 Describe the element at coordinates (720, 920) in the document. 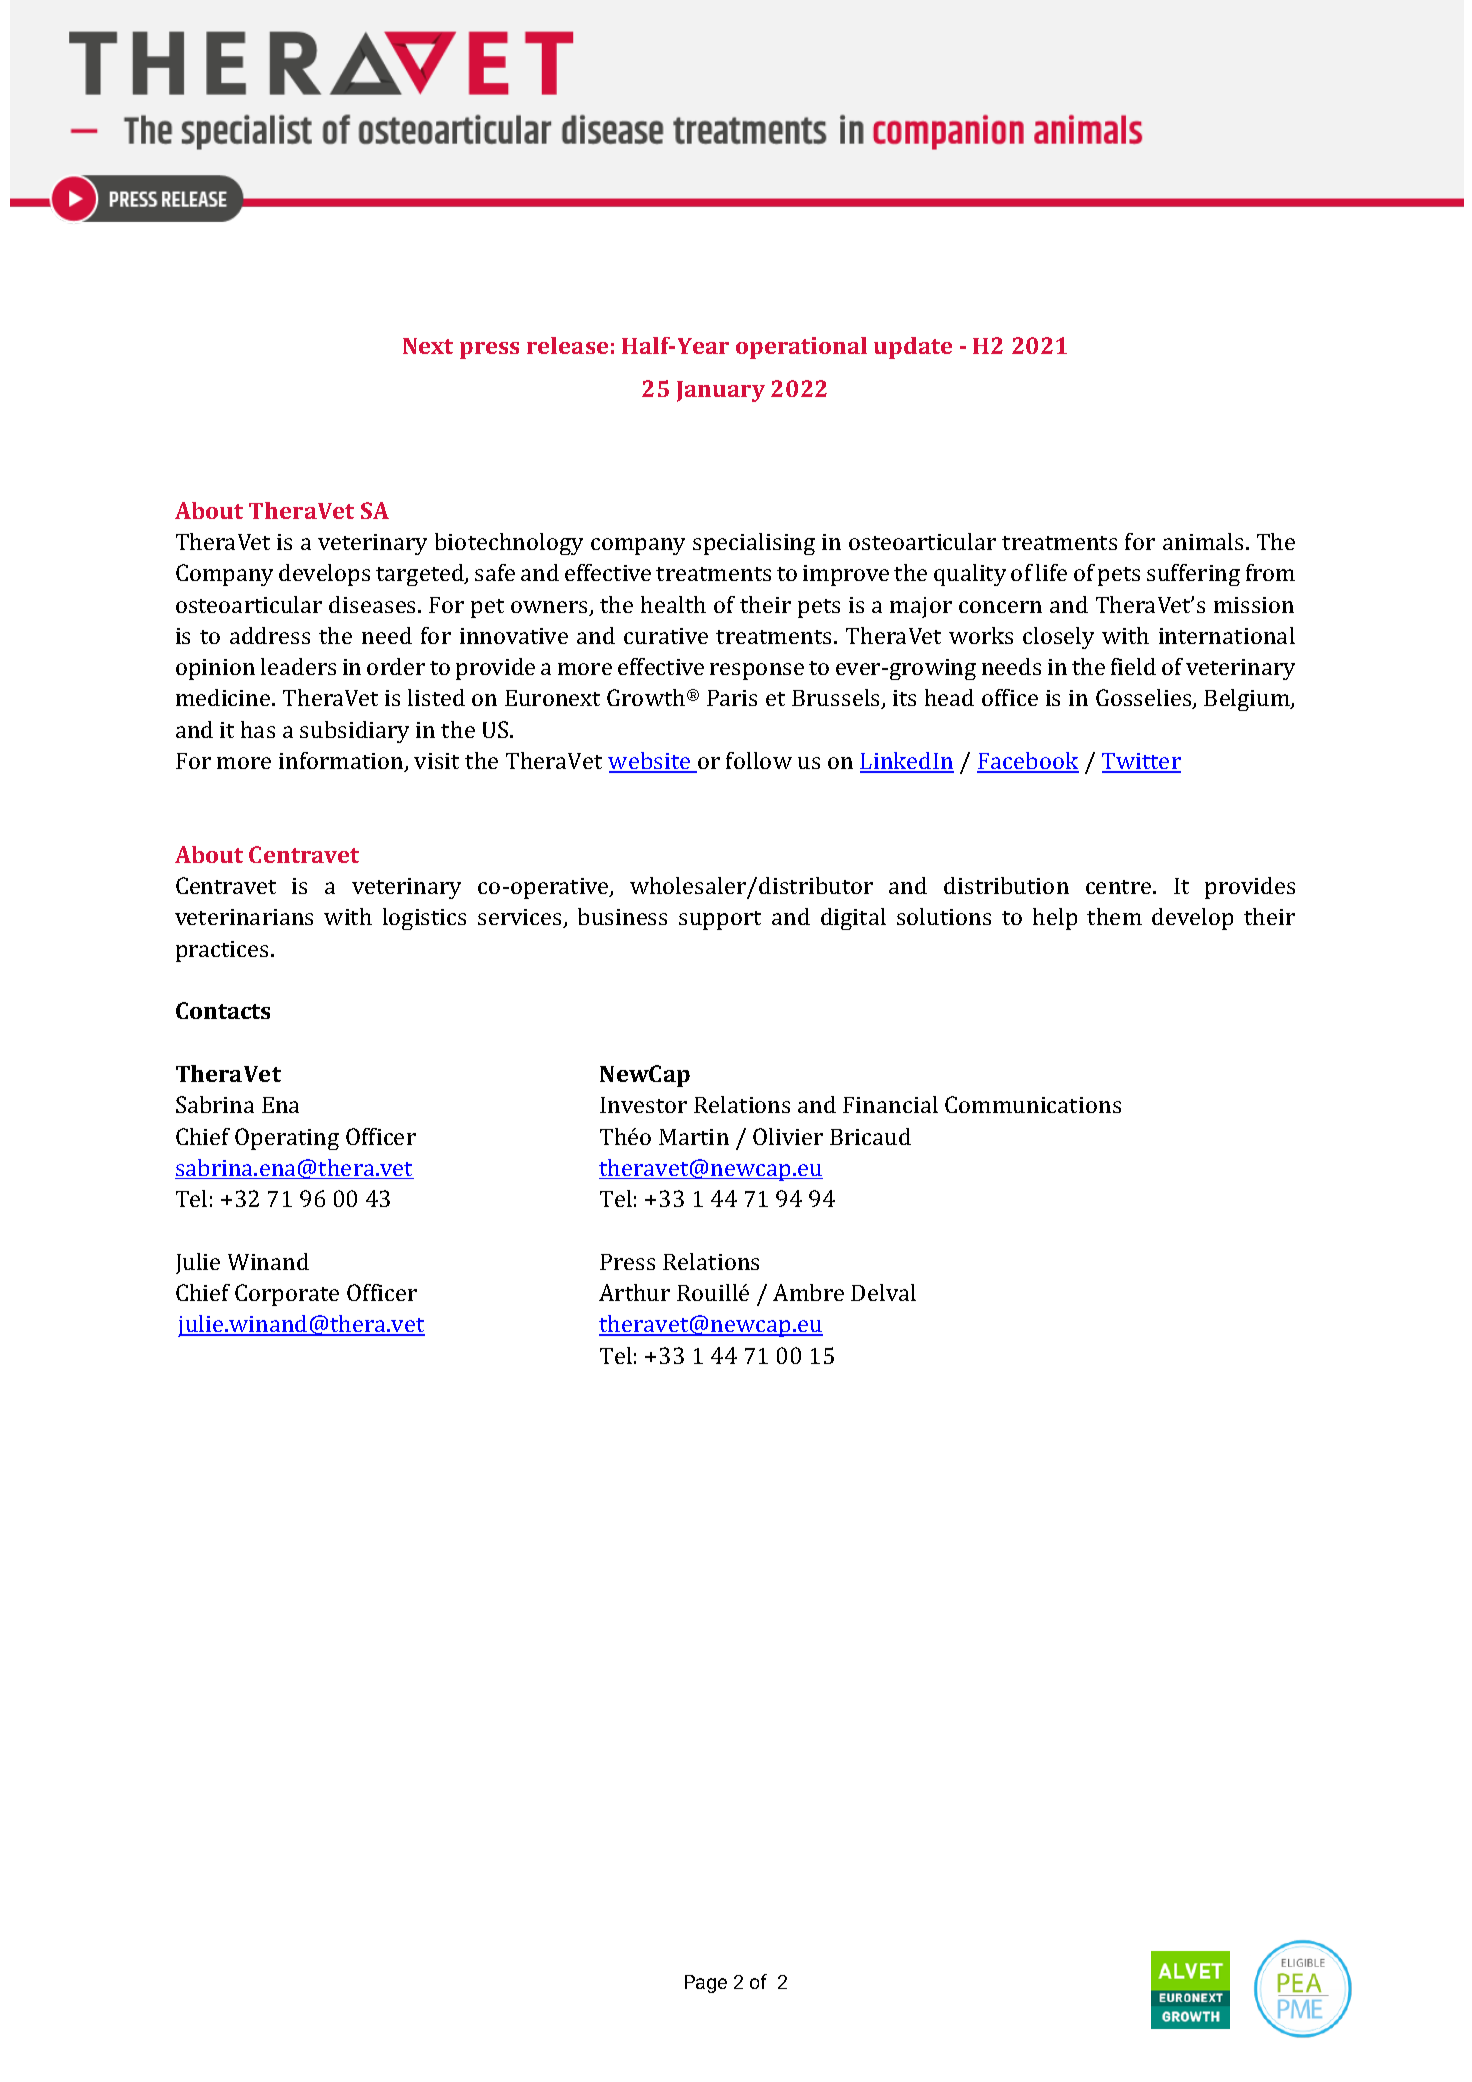

I see `support` at that location.
